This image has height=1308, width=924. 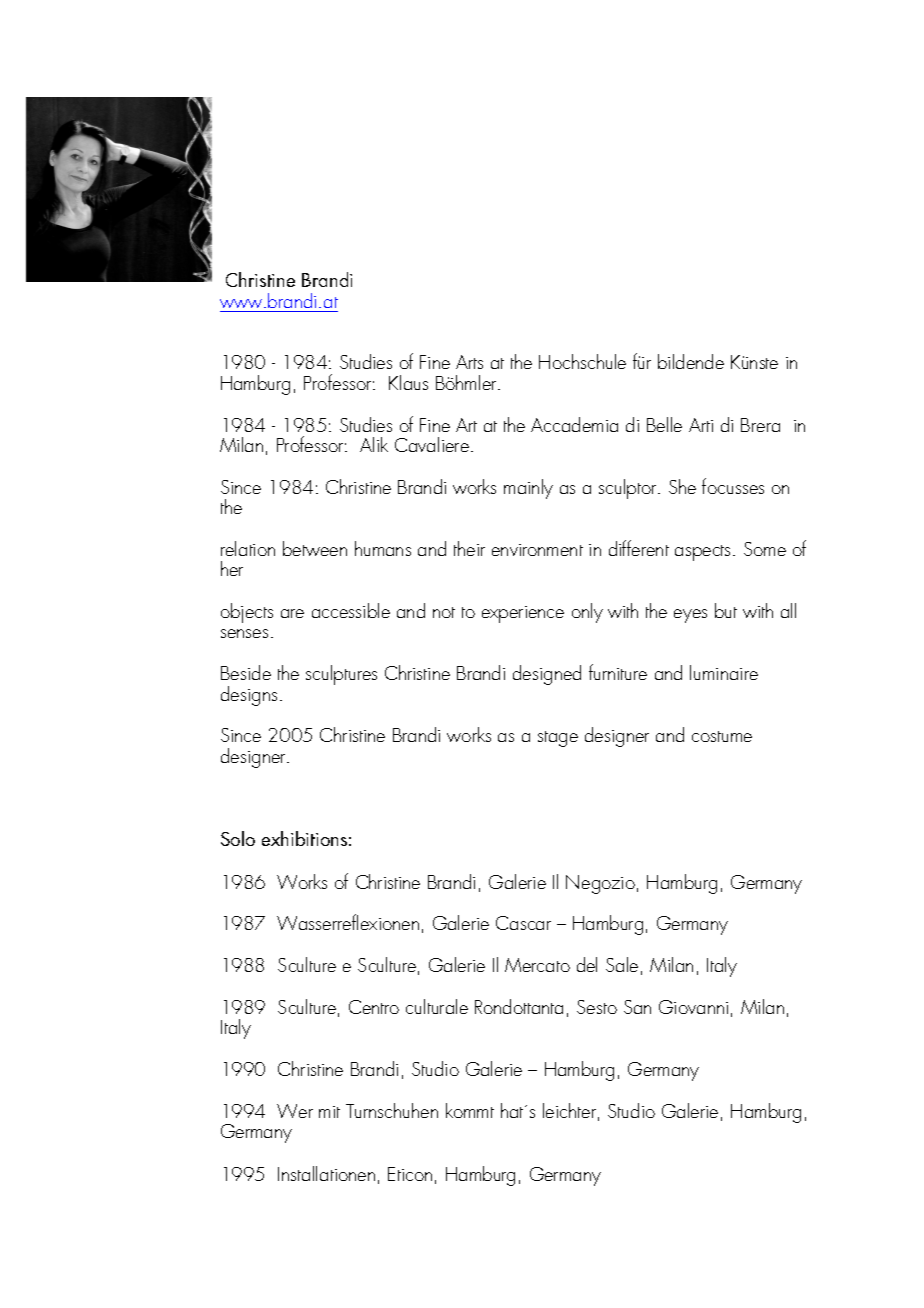 I want to click on Wer, so click(x=295, y=1111).
